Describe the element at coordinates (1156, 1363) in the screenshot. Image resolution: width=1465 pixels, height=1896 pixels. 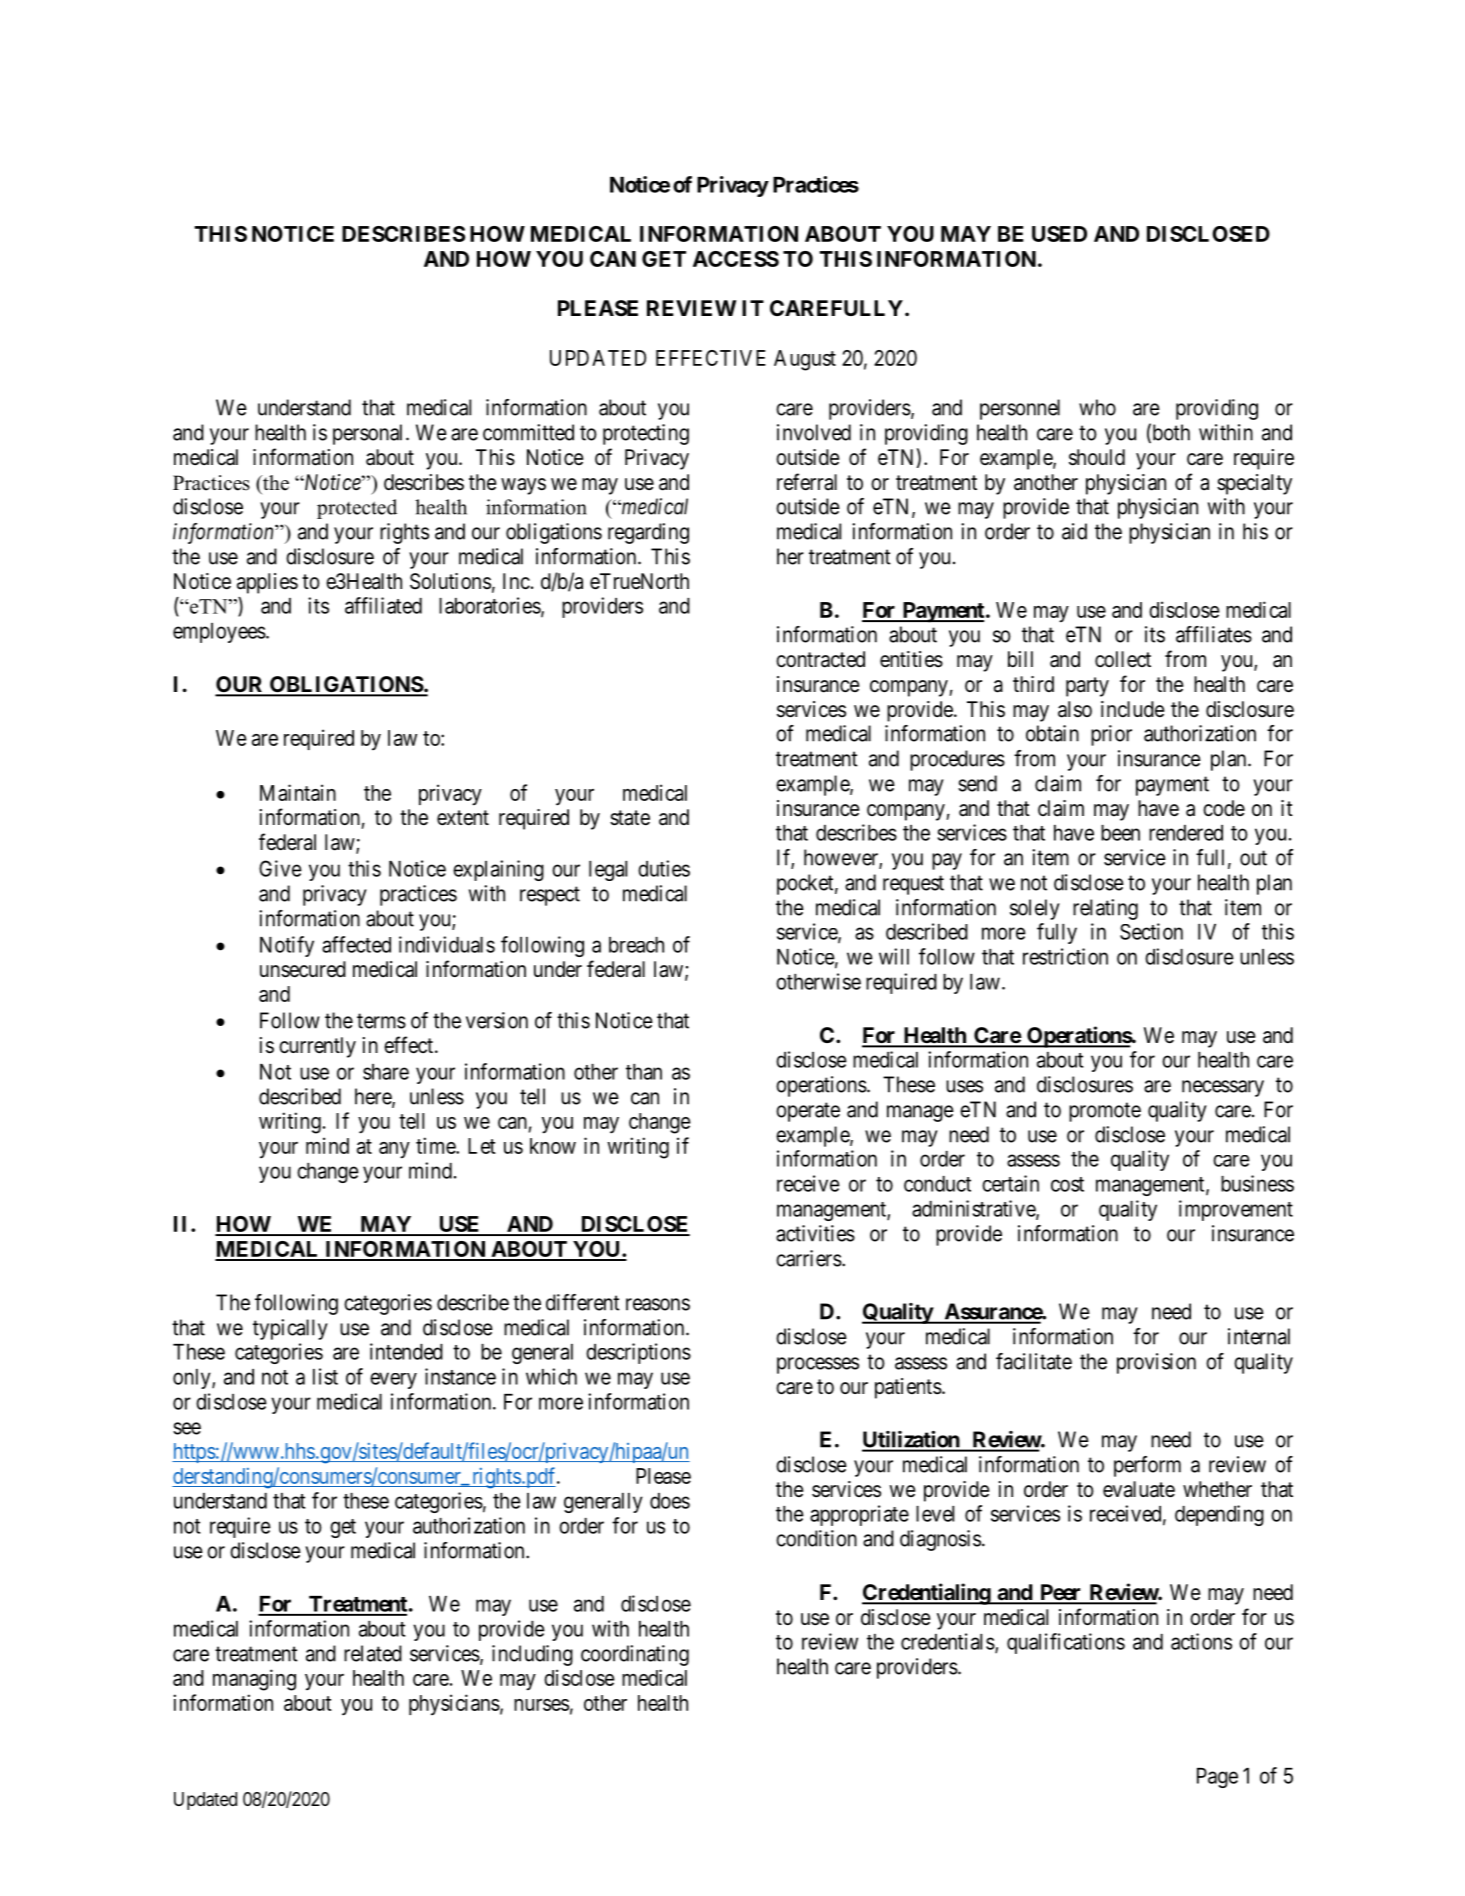
I see `provision` at that location.
